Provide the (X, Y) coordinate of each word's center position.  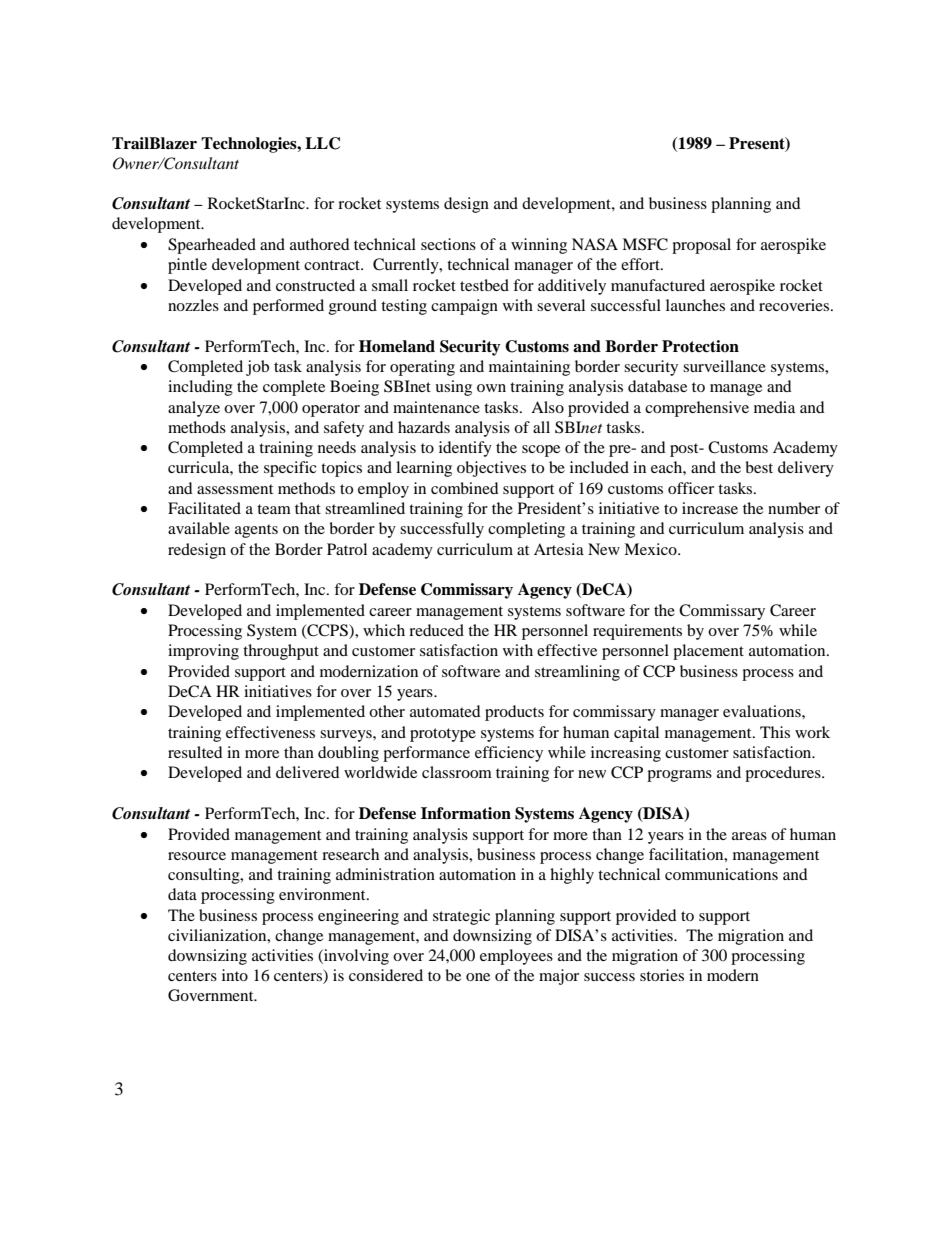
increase (710, 508)
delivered (308, 772)
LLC (322, 143)
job (257, 368)
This (775, 732)
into (235, 975)
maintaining (529, 368)
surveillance (724, 366)
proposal (701, 246)
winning (539, 246)
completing (526, 530)
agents (256, 531)
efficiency (509, 754)
